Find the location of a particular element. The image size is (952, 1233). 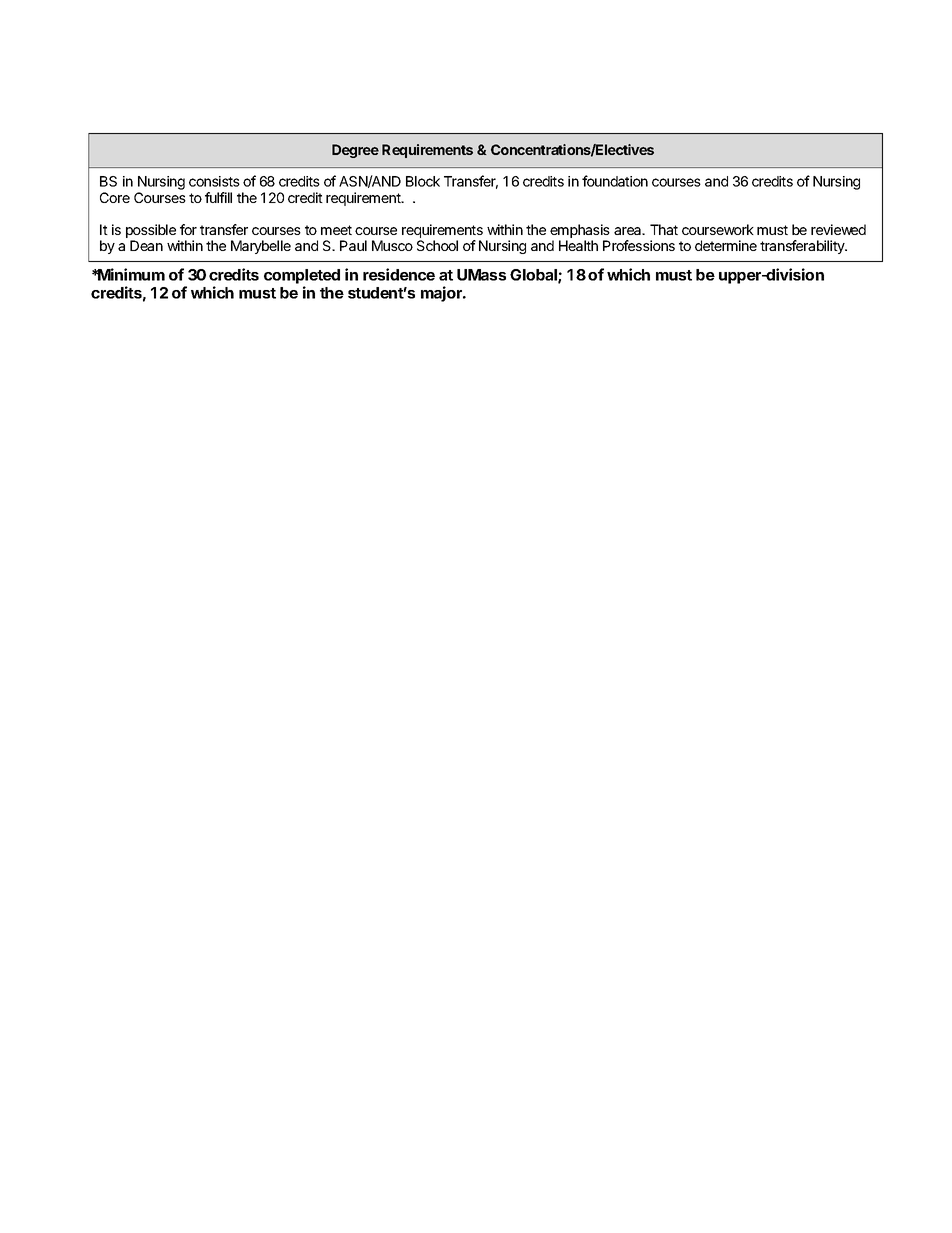

reviewed is located at coordinates (838, 229).
